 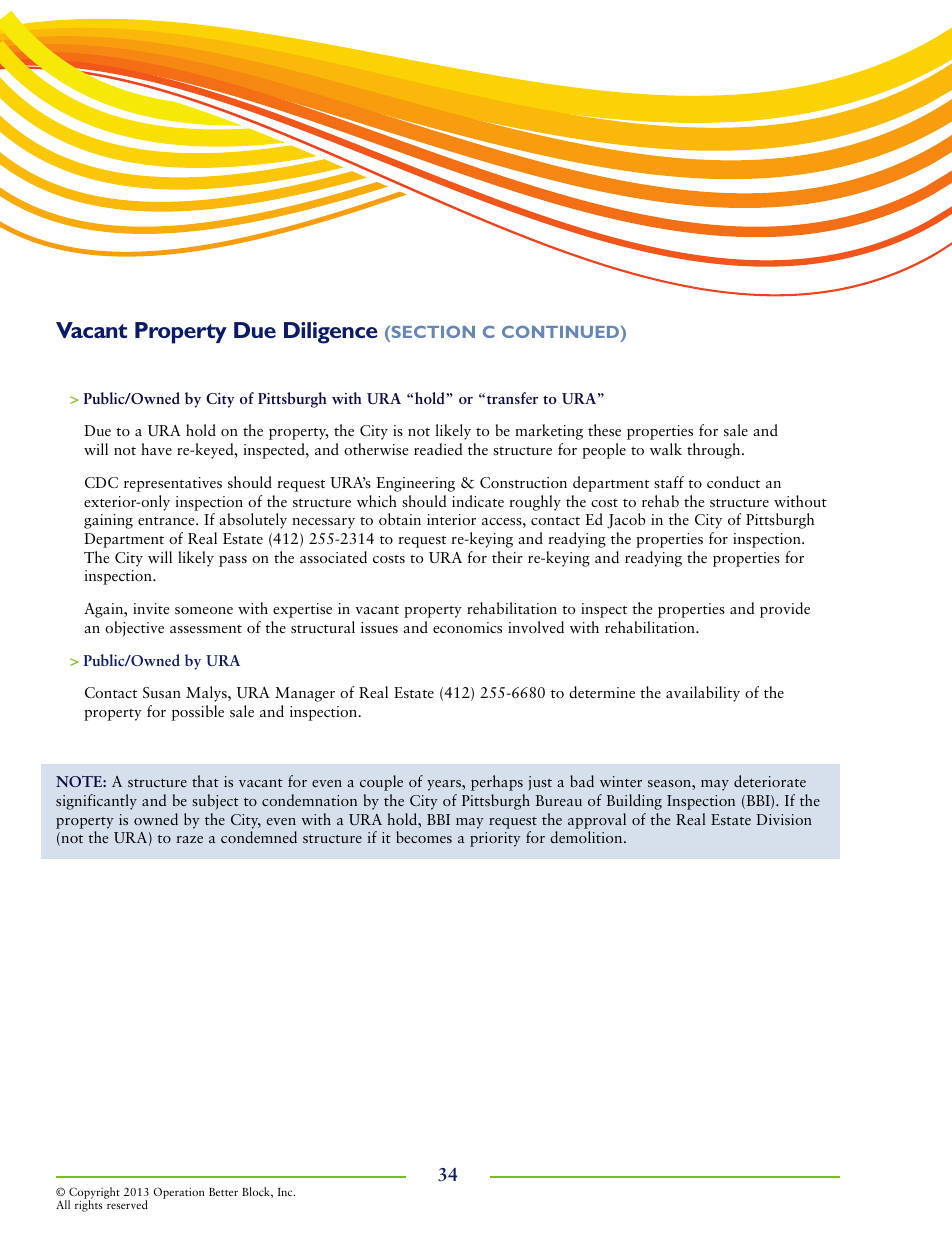 What do you see at coordinates (381, 783) in the screenshot?
I see `couple` at bounding box center [381, 783].
